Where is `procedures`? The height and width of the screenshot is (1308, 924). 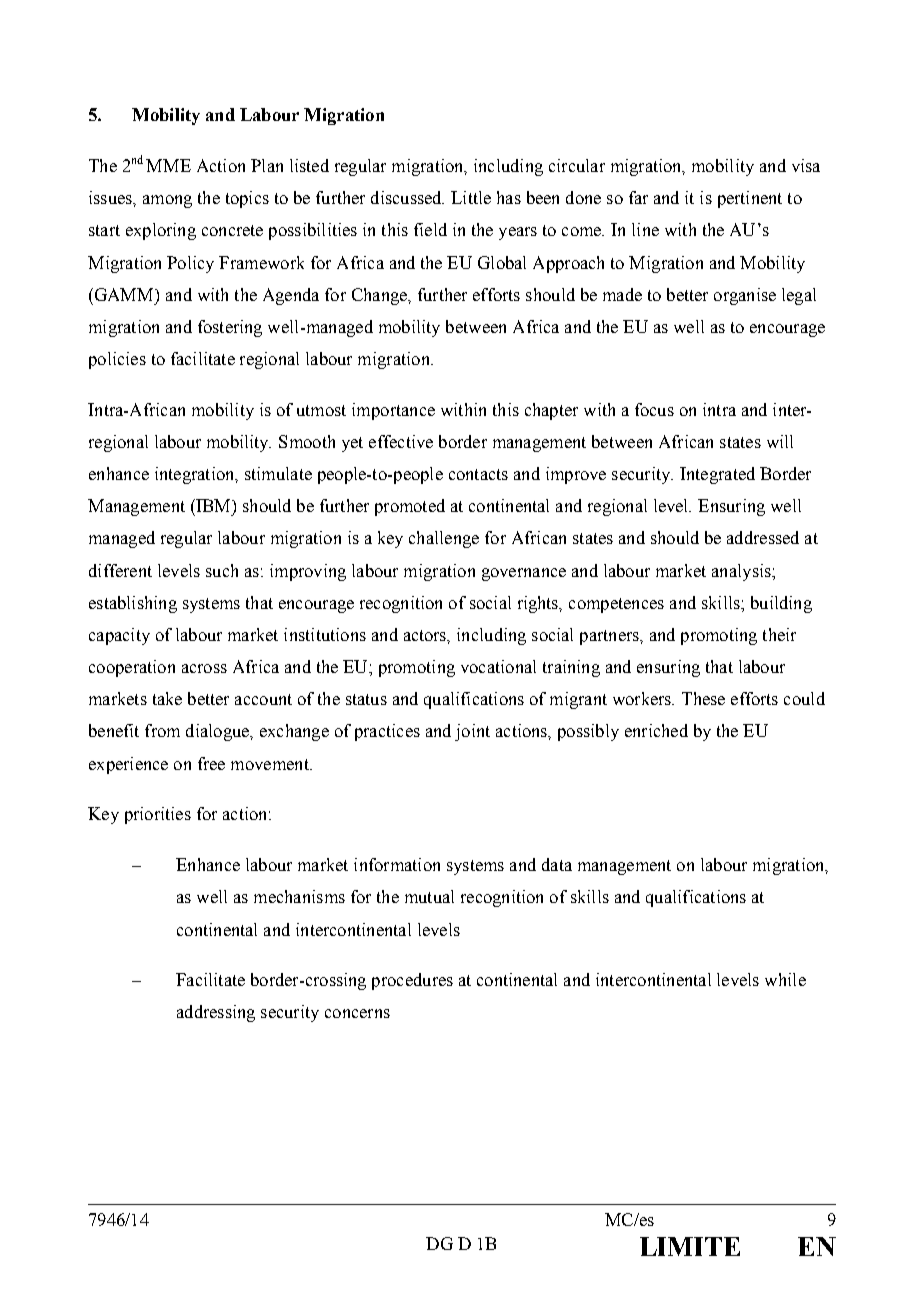 procedures is located at coordinates (412, 981).
